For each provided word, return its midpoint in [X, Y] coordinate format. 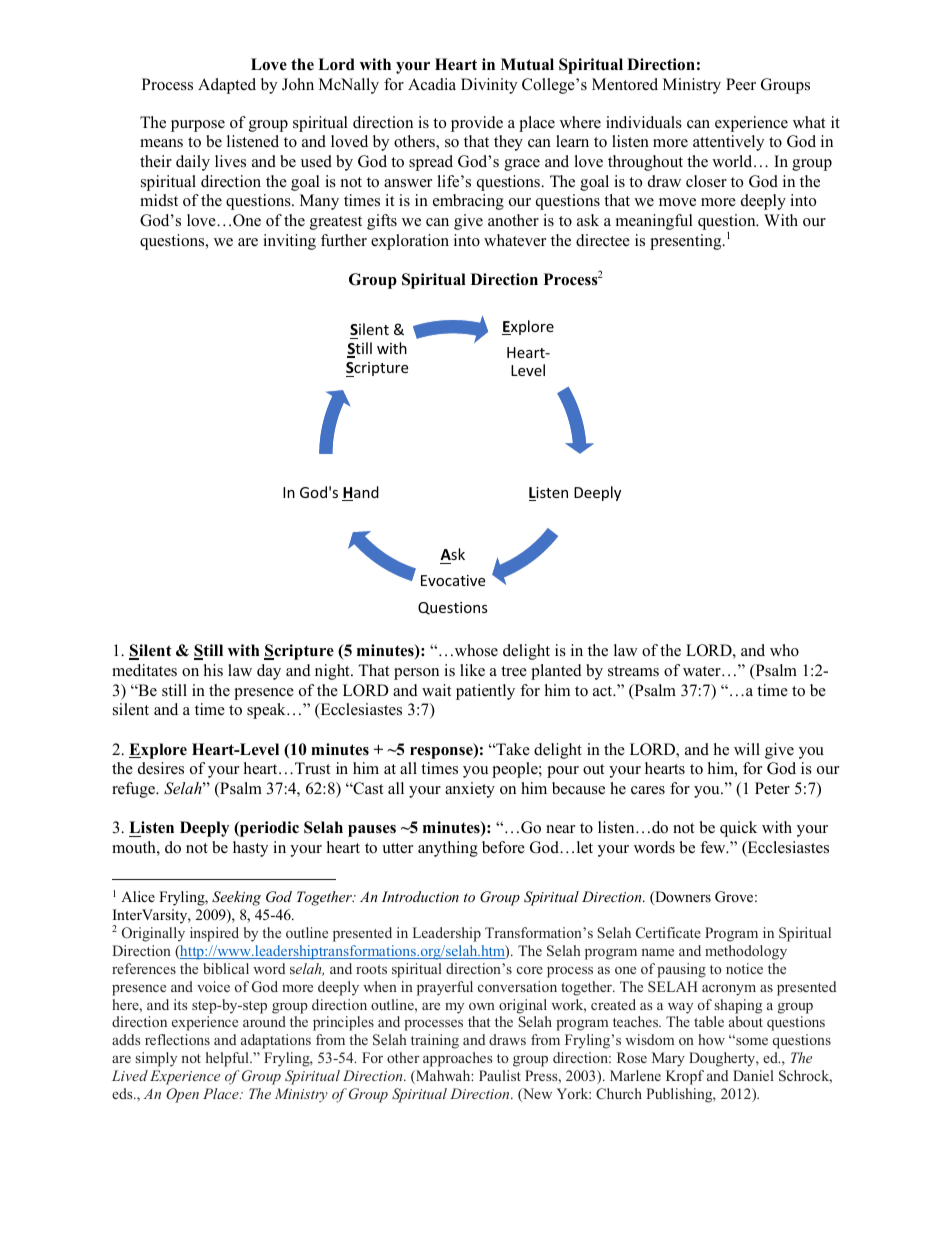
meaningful [654, 222]
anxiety [470, 790]
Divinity [489, 86]
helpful [228, 1059]
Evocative [453, 580]
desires [161, 768]
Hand [360, 493]
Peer [741, 84]
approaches [458, 1059]
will [747, 749]
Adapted [227, 86]
